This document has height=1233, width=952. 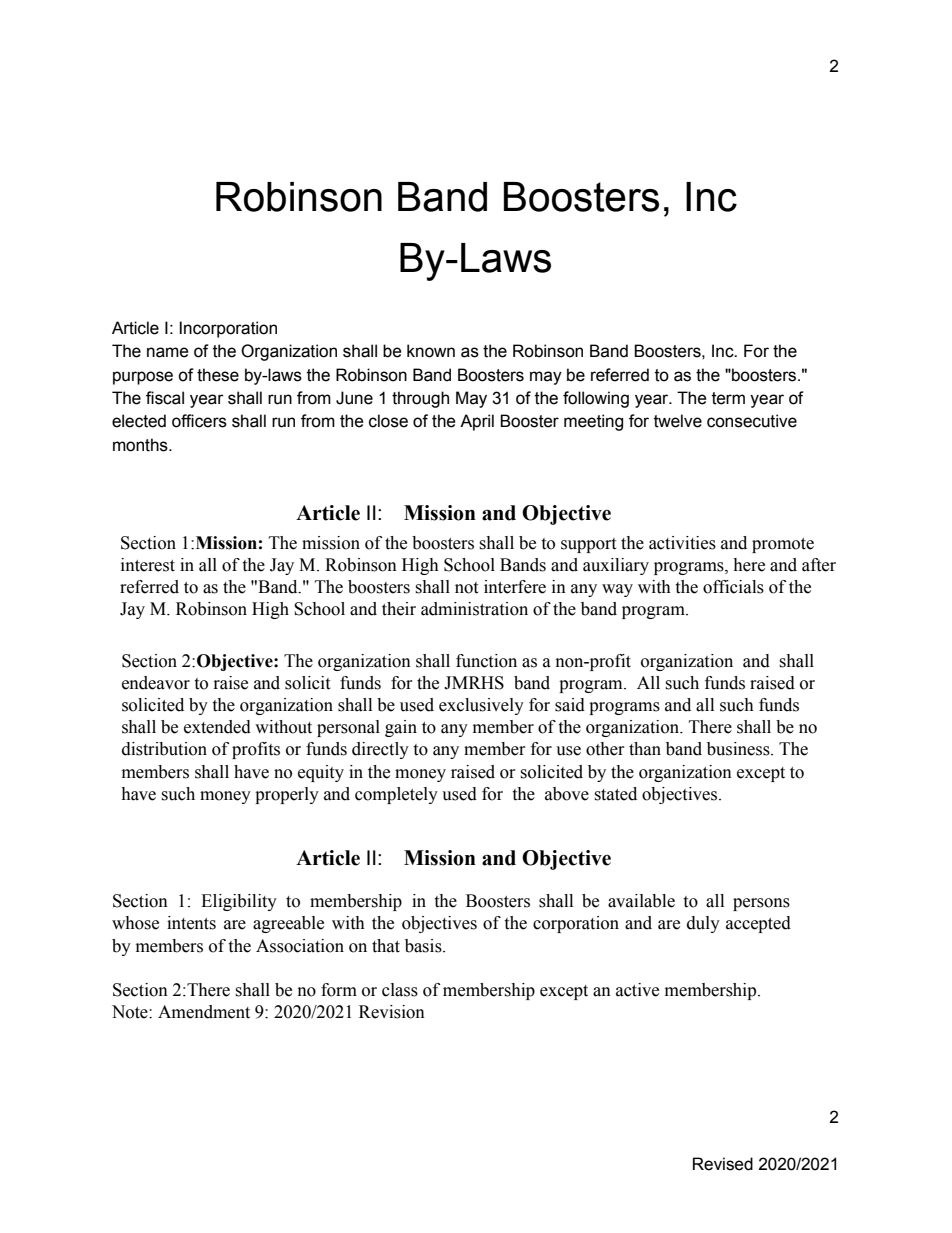 What do you see at coordinates (164, 749) in the document?
I see `distribution` at bounding box center [164, 749].
